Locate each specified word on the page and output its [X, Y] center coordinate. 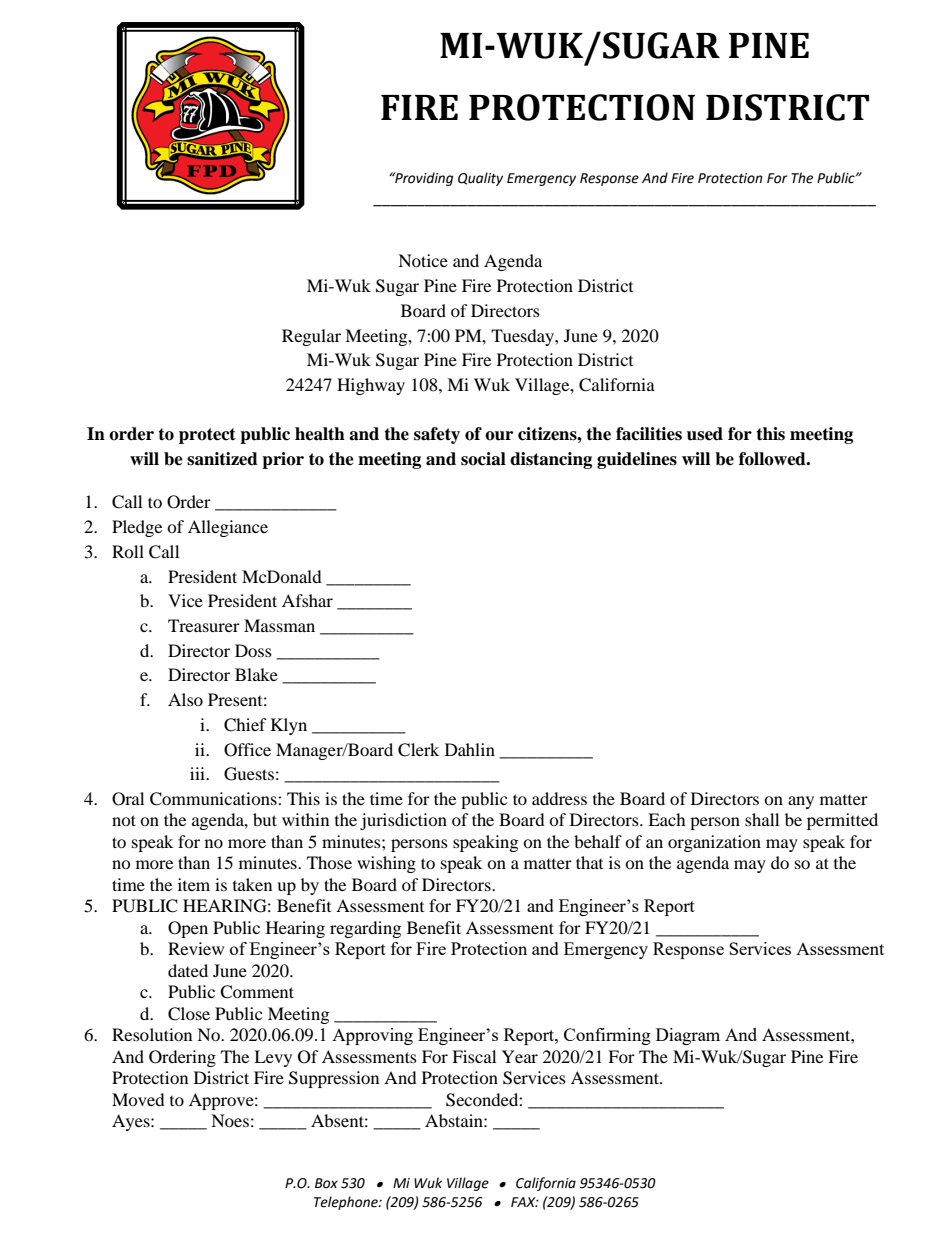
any [801, 802]
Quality [480, 179]
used [705, 434]
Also [185, 699]
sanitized [222, 459]
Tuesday [523, 337]
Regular [311, 337]
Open [188, 929]
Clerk [418, 750]
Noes [230, 1120]
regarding [365, 929]
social [483, 459]
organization [714, 843]
